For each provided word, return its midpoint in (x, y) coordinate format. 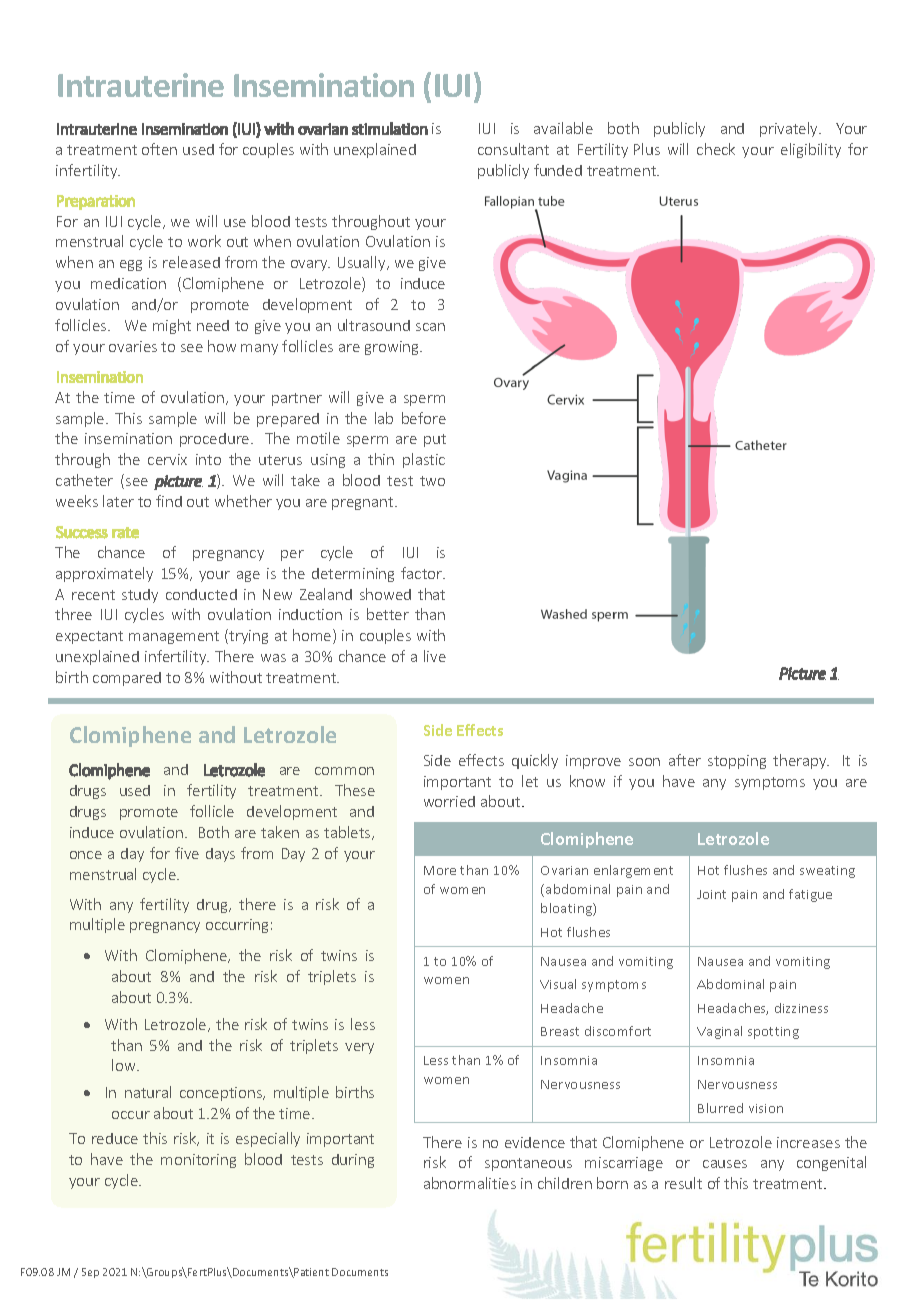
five (187, 853)
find (169, 501)
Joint (711, 894)
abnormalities (470, 1183)
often (159, 149)
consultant (513, 149)
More (440, 870)
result (683, 1183)
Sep (90, 1273)
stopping (737, 762)
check (716, 149)
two (432, 481)
